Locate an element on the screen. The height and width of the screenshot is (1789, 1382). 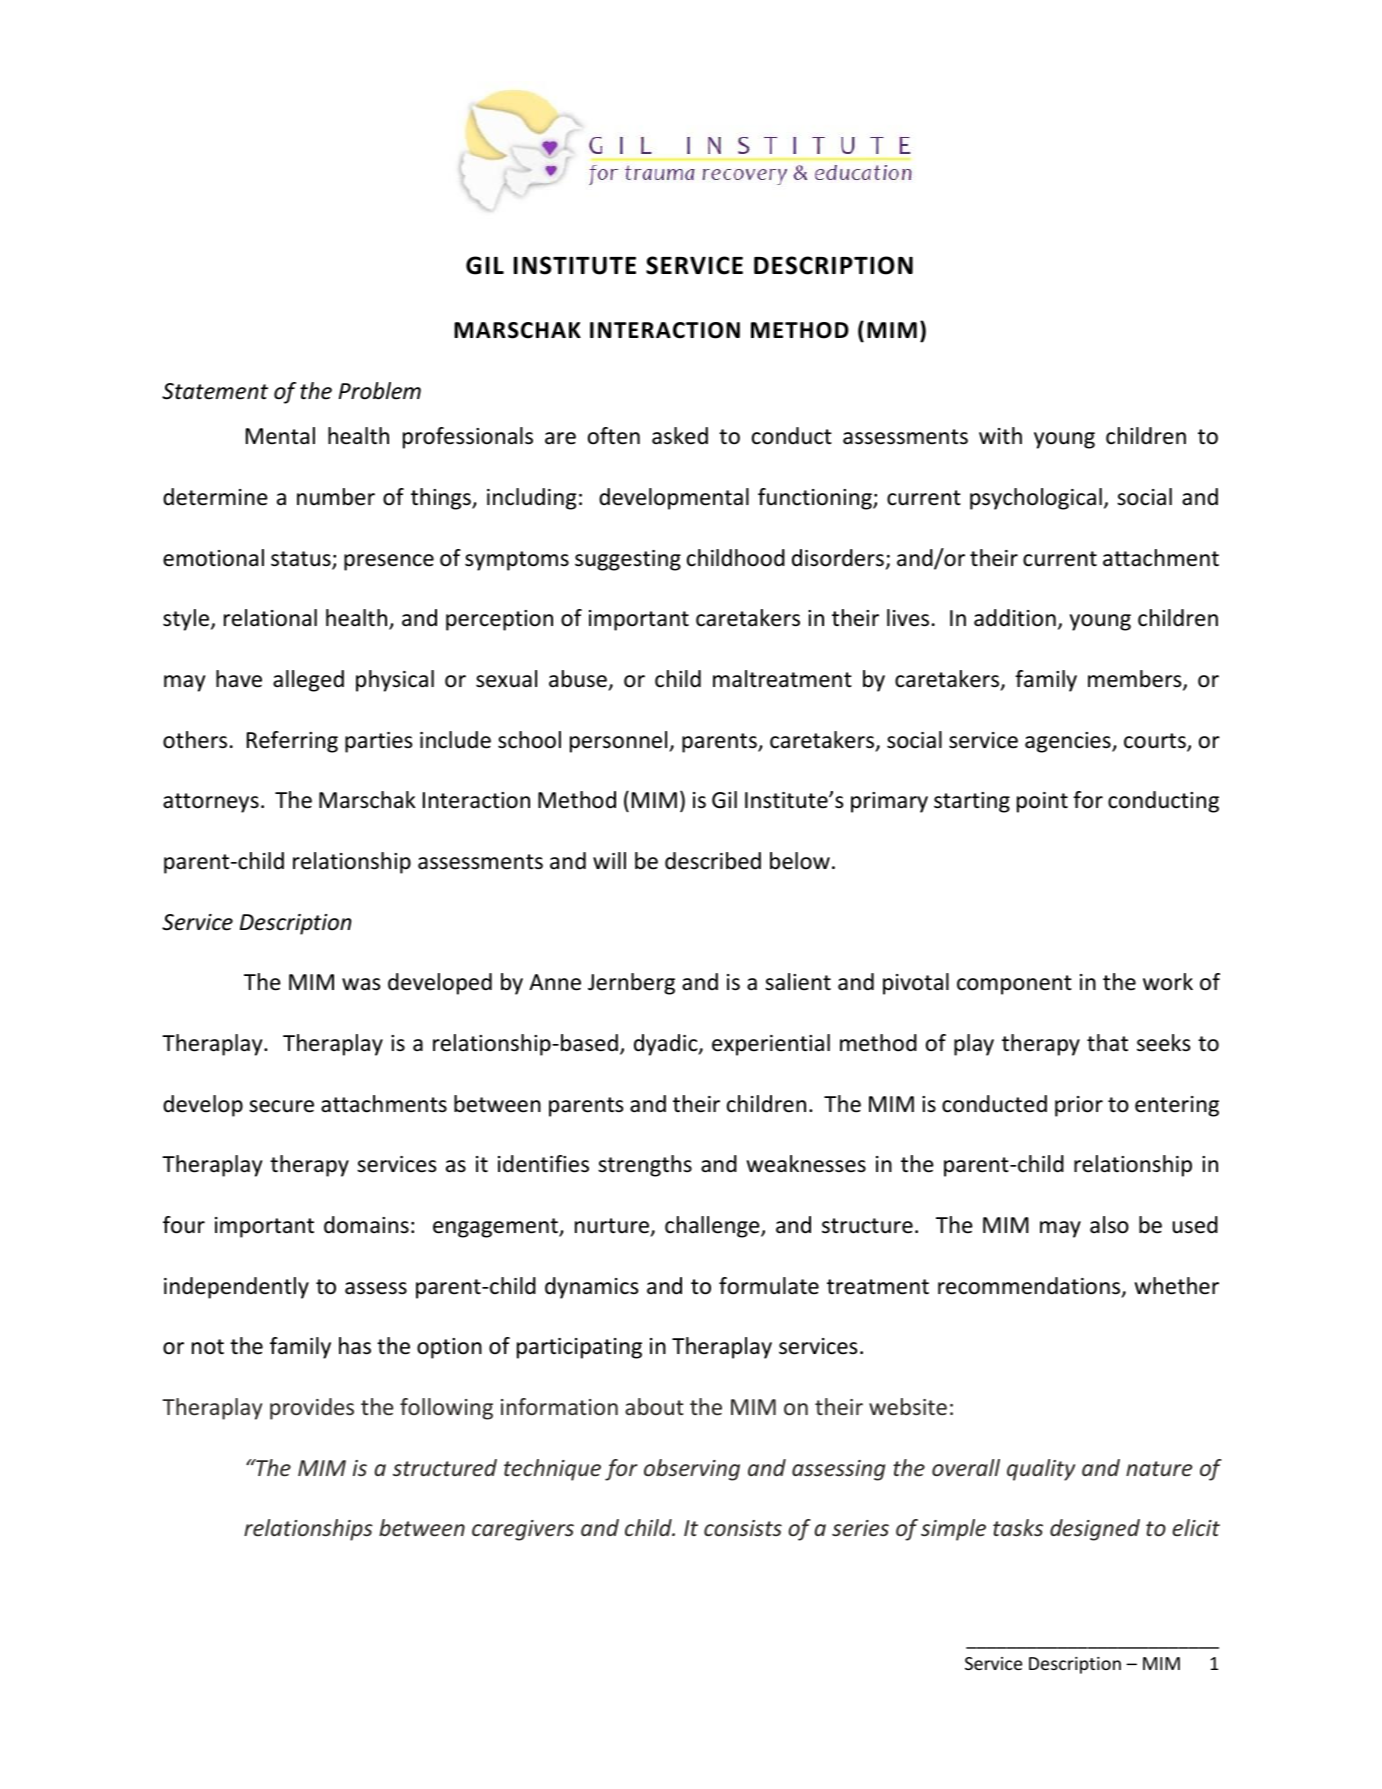
with is located at coordinates (1000, 435).
